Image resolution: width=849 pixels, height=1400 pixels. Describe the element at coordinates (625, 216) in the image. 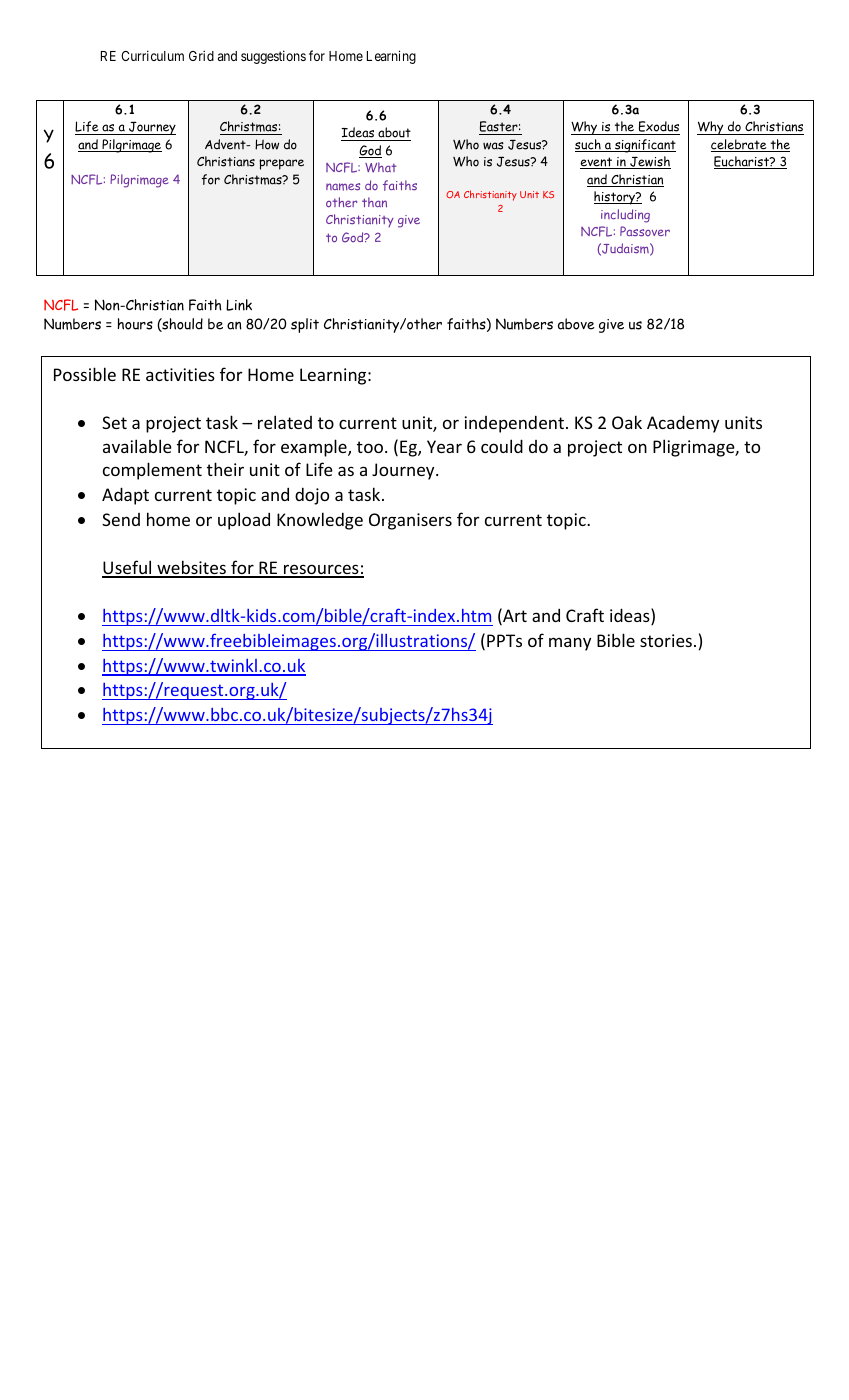

I see `including` at that location.
